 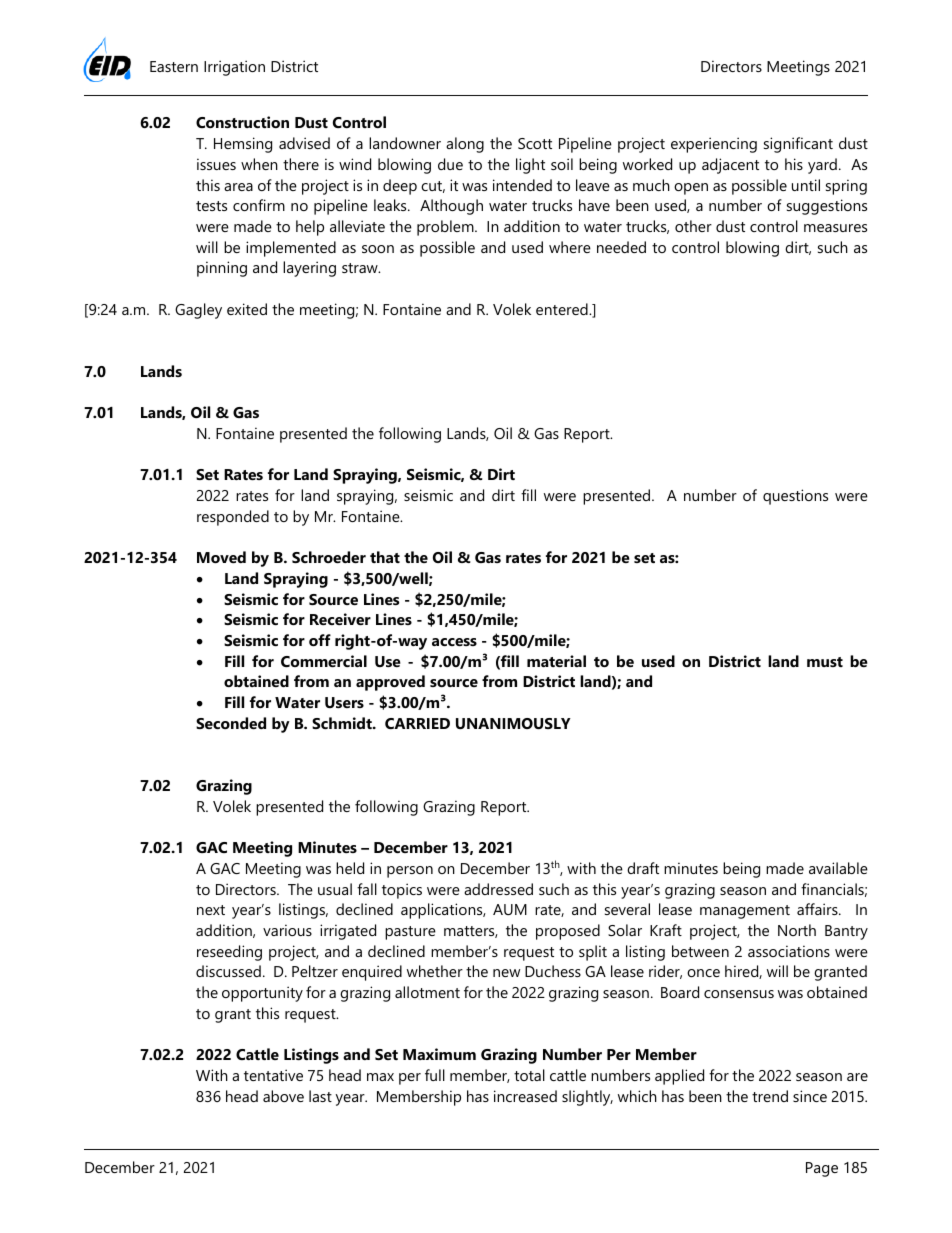 I want to click on must, so click(x=825, y=662).
